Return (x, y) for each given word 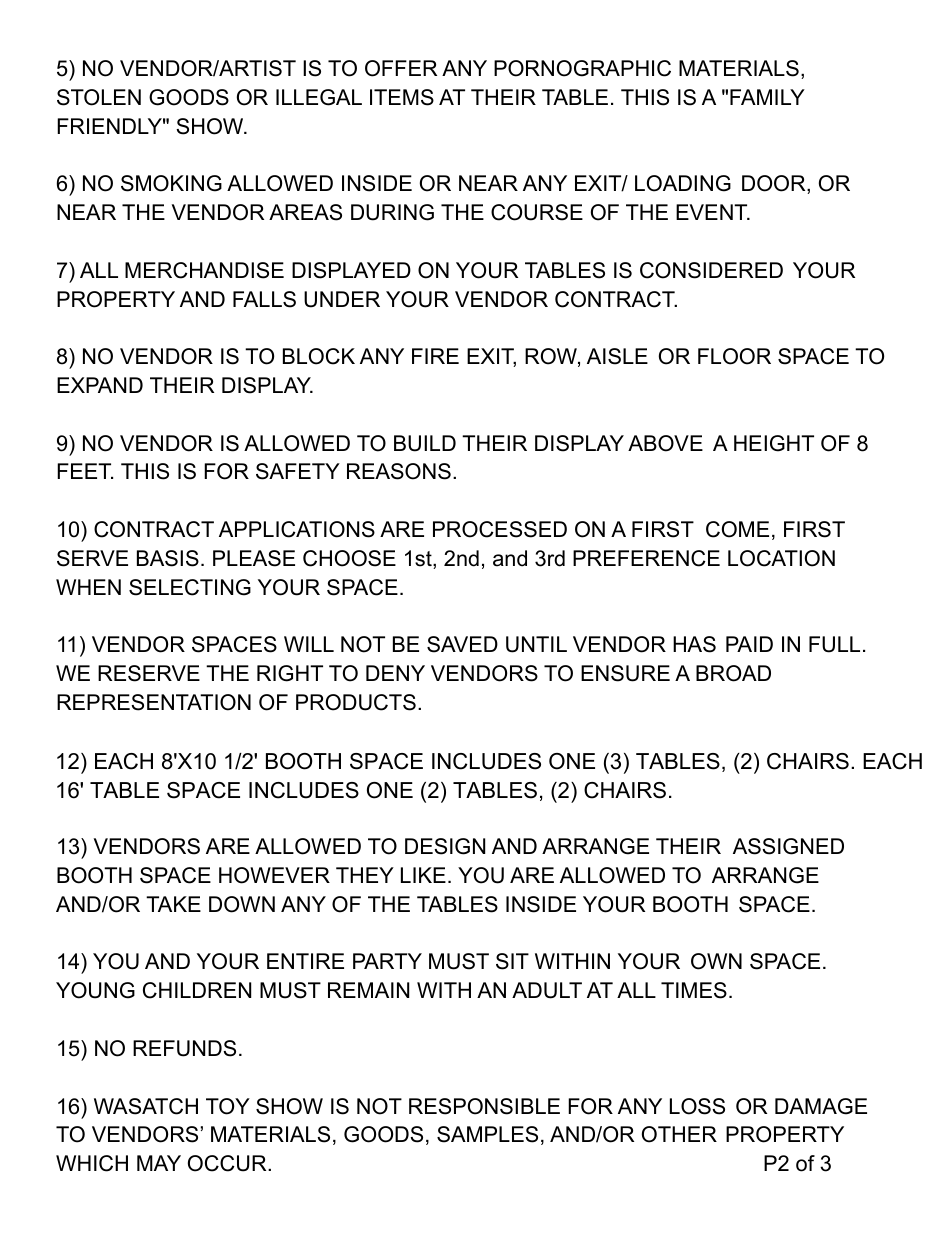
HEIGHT (774, 443)
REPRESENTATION (154, 702)
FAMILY (767, 97)
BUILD (425, 443)
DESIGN (445, 846)
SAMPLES (487, 1134)
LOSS (697, 1106)
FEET (85, 471)
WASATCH (146, 1106)
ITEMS (402, 97)
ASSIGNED (788, 846)
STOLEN (99, 97)
